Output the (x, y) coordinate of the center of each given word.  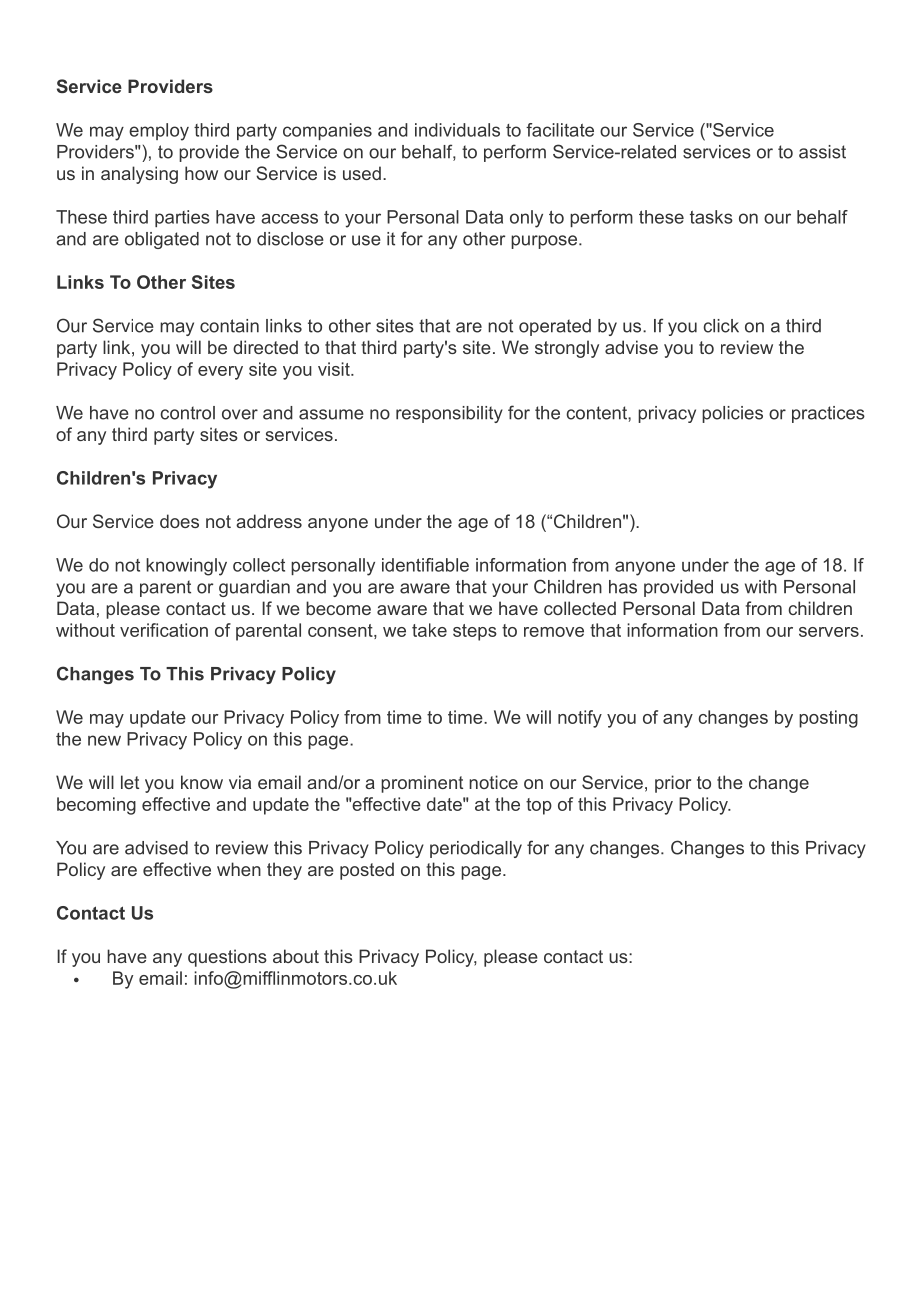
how (201, 173)
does (179, 521)
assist (822, 152)
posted (367, 871)
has (623, 587)
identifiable (425, 565)
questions (227, 958)
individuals (457, 130)
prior (673, 784)
